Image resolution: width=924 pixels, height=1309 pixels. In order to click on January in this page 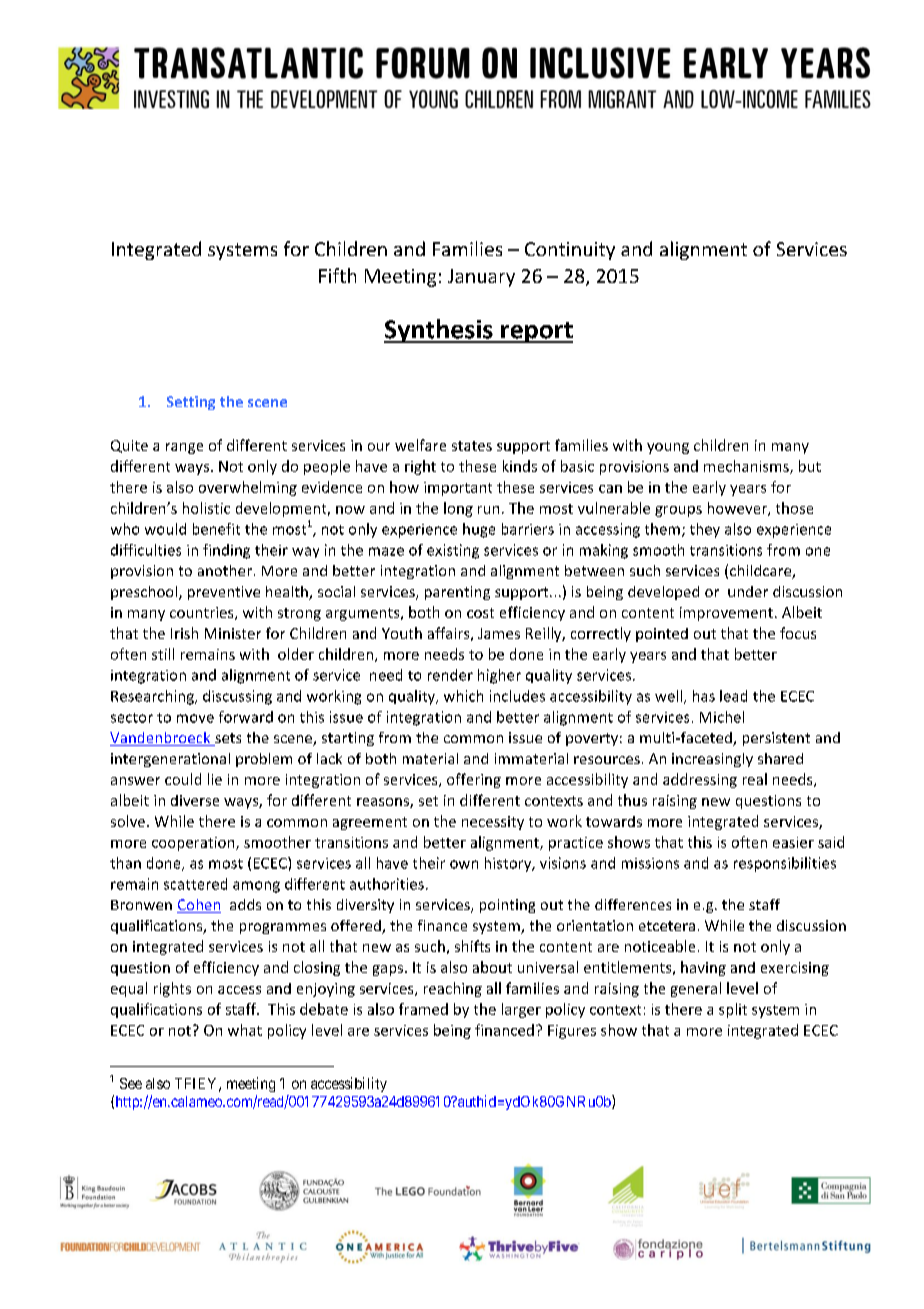, I will do `click(481, 278)`.
